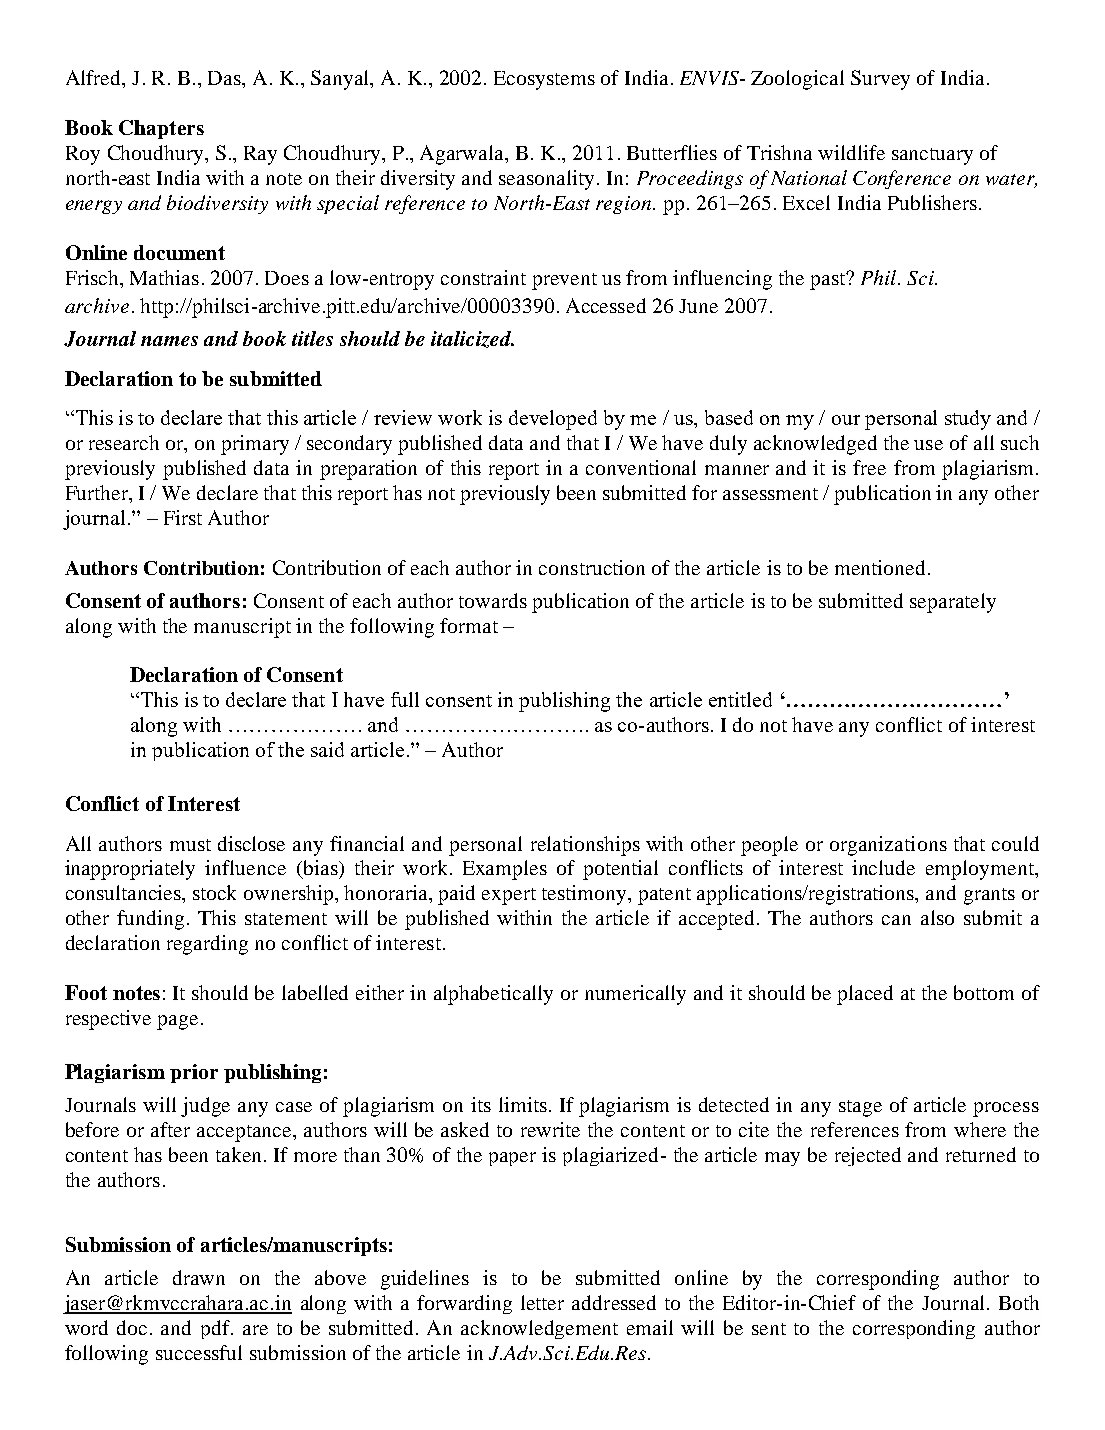 This image has width=1105, height=1430. What do you see at coordinates (928, 445) in the image?
I see `use` at bounding box center [928, 445].
